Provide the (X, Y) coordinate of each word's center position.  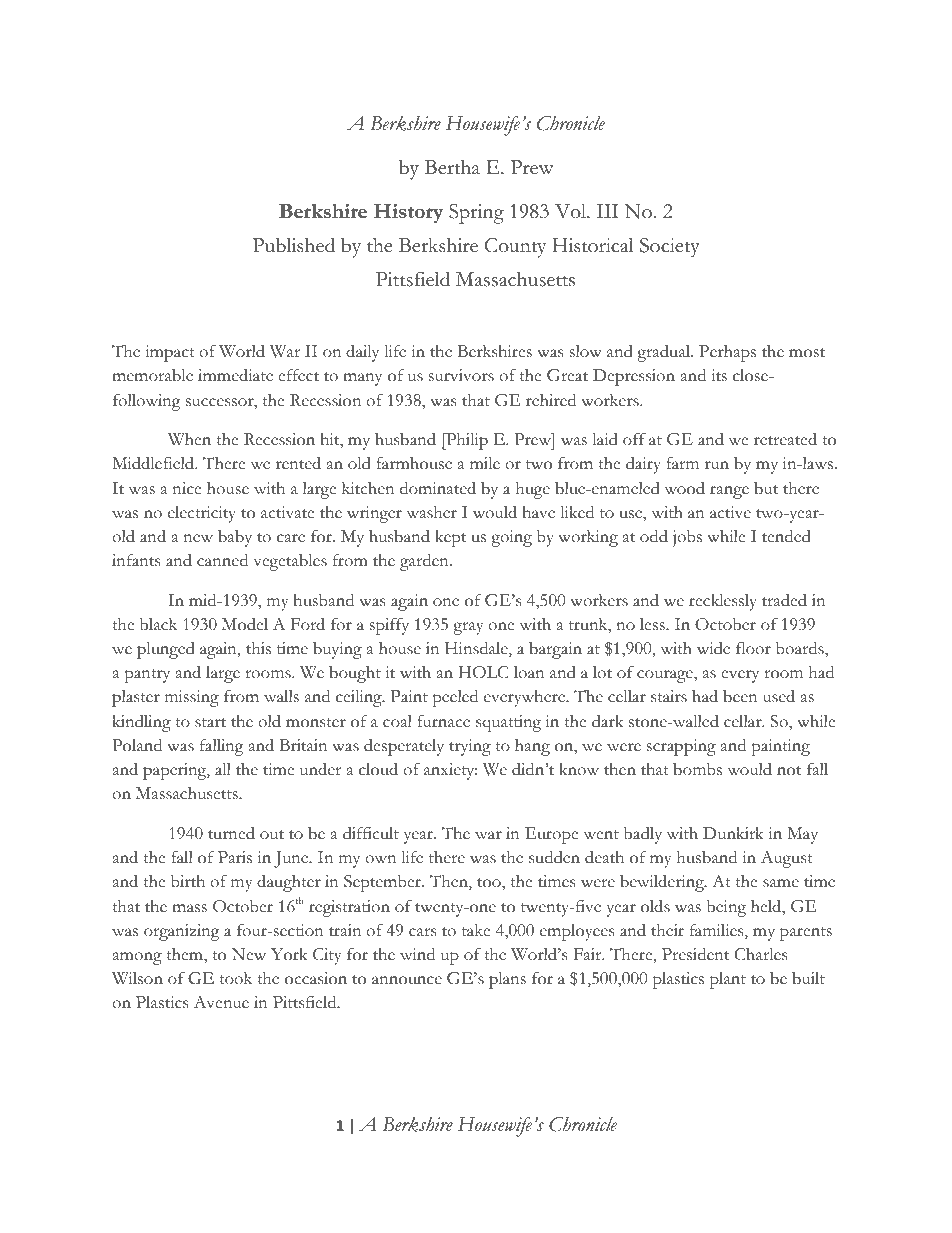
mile (485, 463)
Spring (476, 214)
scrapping (681, 747)
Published (294, 245)
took (235, 978)
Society (670, 248)
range (729, 492)
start (210, 723)
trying (470, 747)
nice (187, 488)
